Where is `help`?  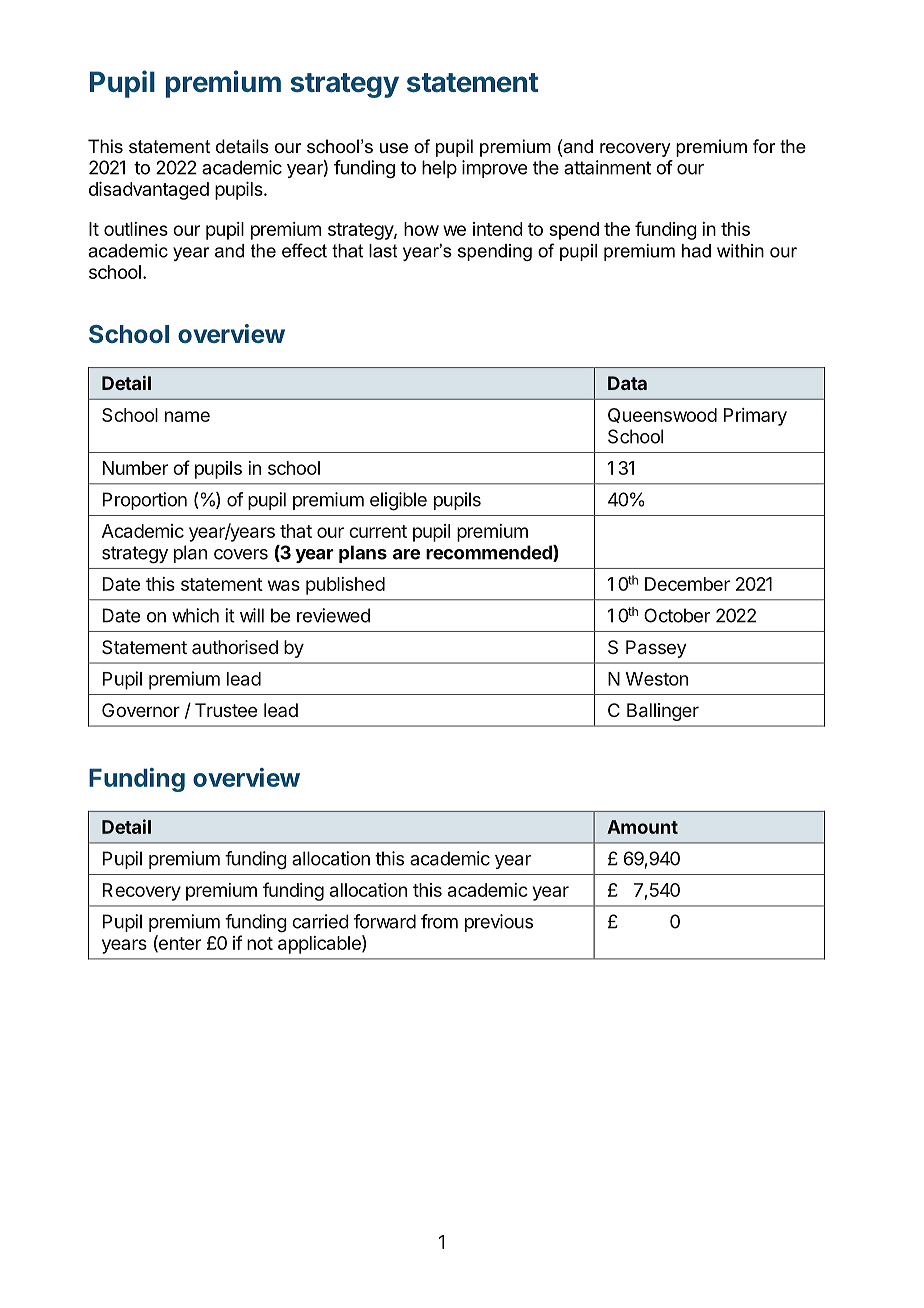
help is located at coordinates (439, 169).
